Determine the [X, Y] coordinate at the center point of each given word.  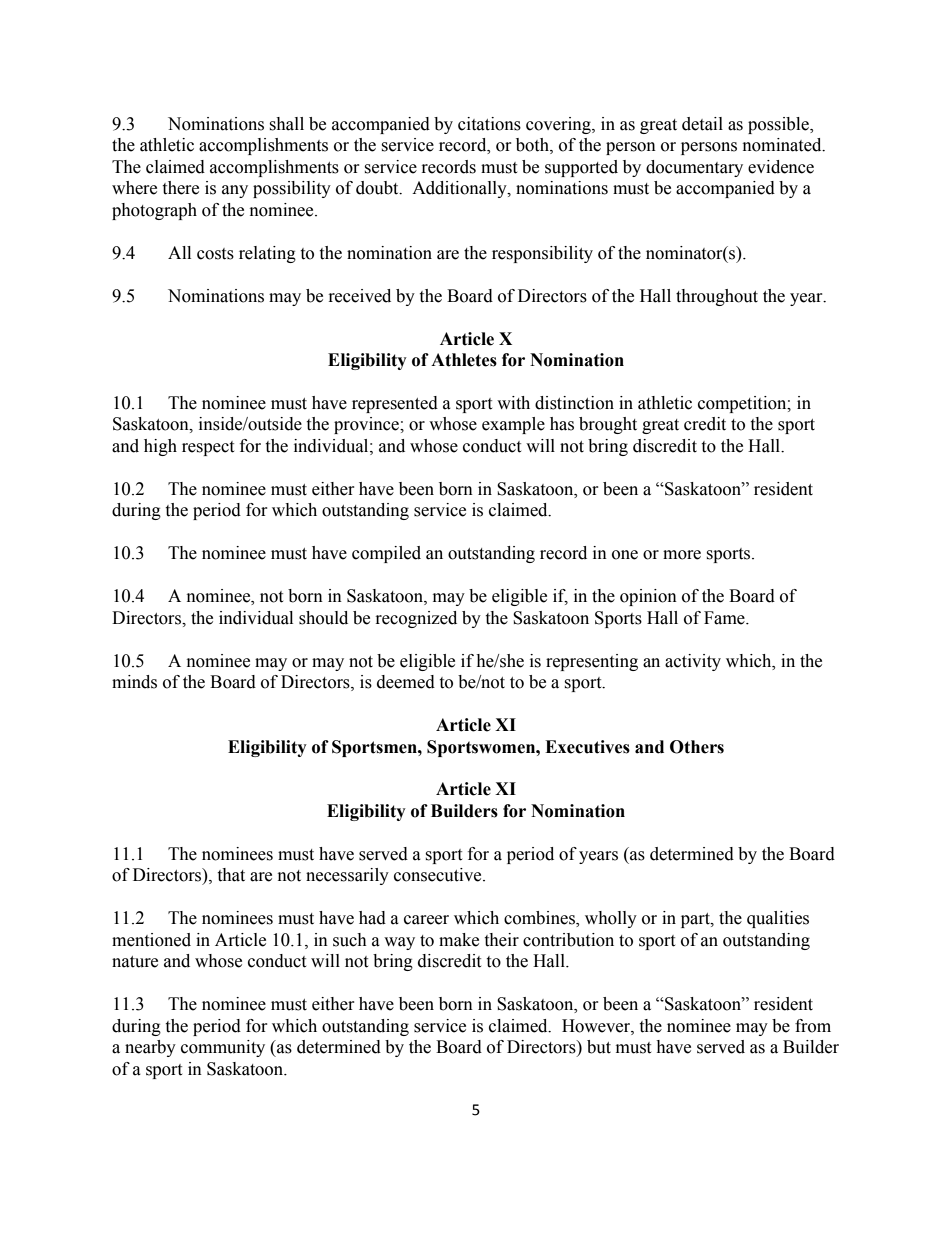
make [459, 940]
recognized [416, 619]
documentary [694, 168]
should [323, 618]
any [235, 191]
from [813, 1026]
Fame [725, 618]
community [223, 1048]
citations [489, 124]
